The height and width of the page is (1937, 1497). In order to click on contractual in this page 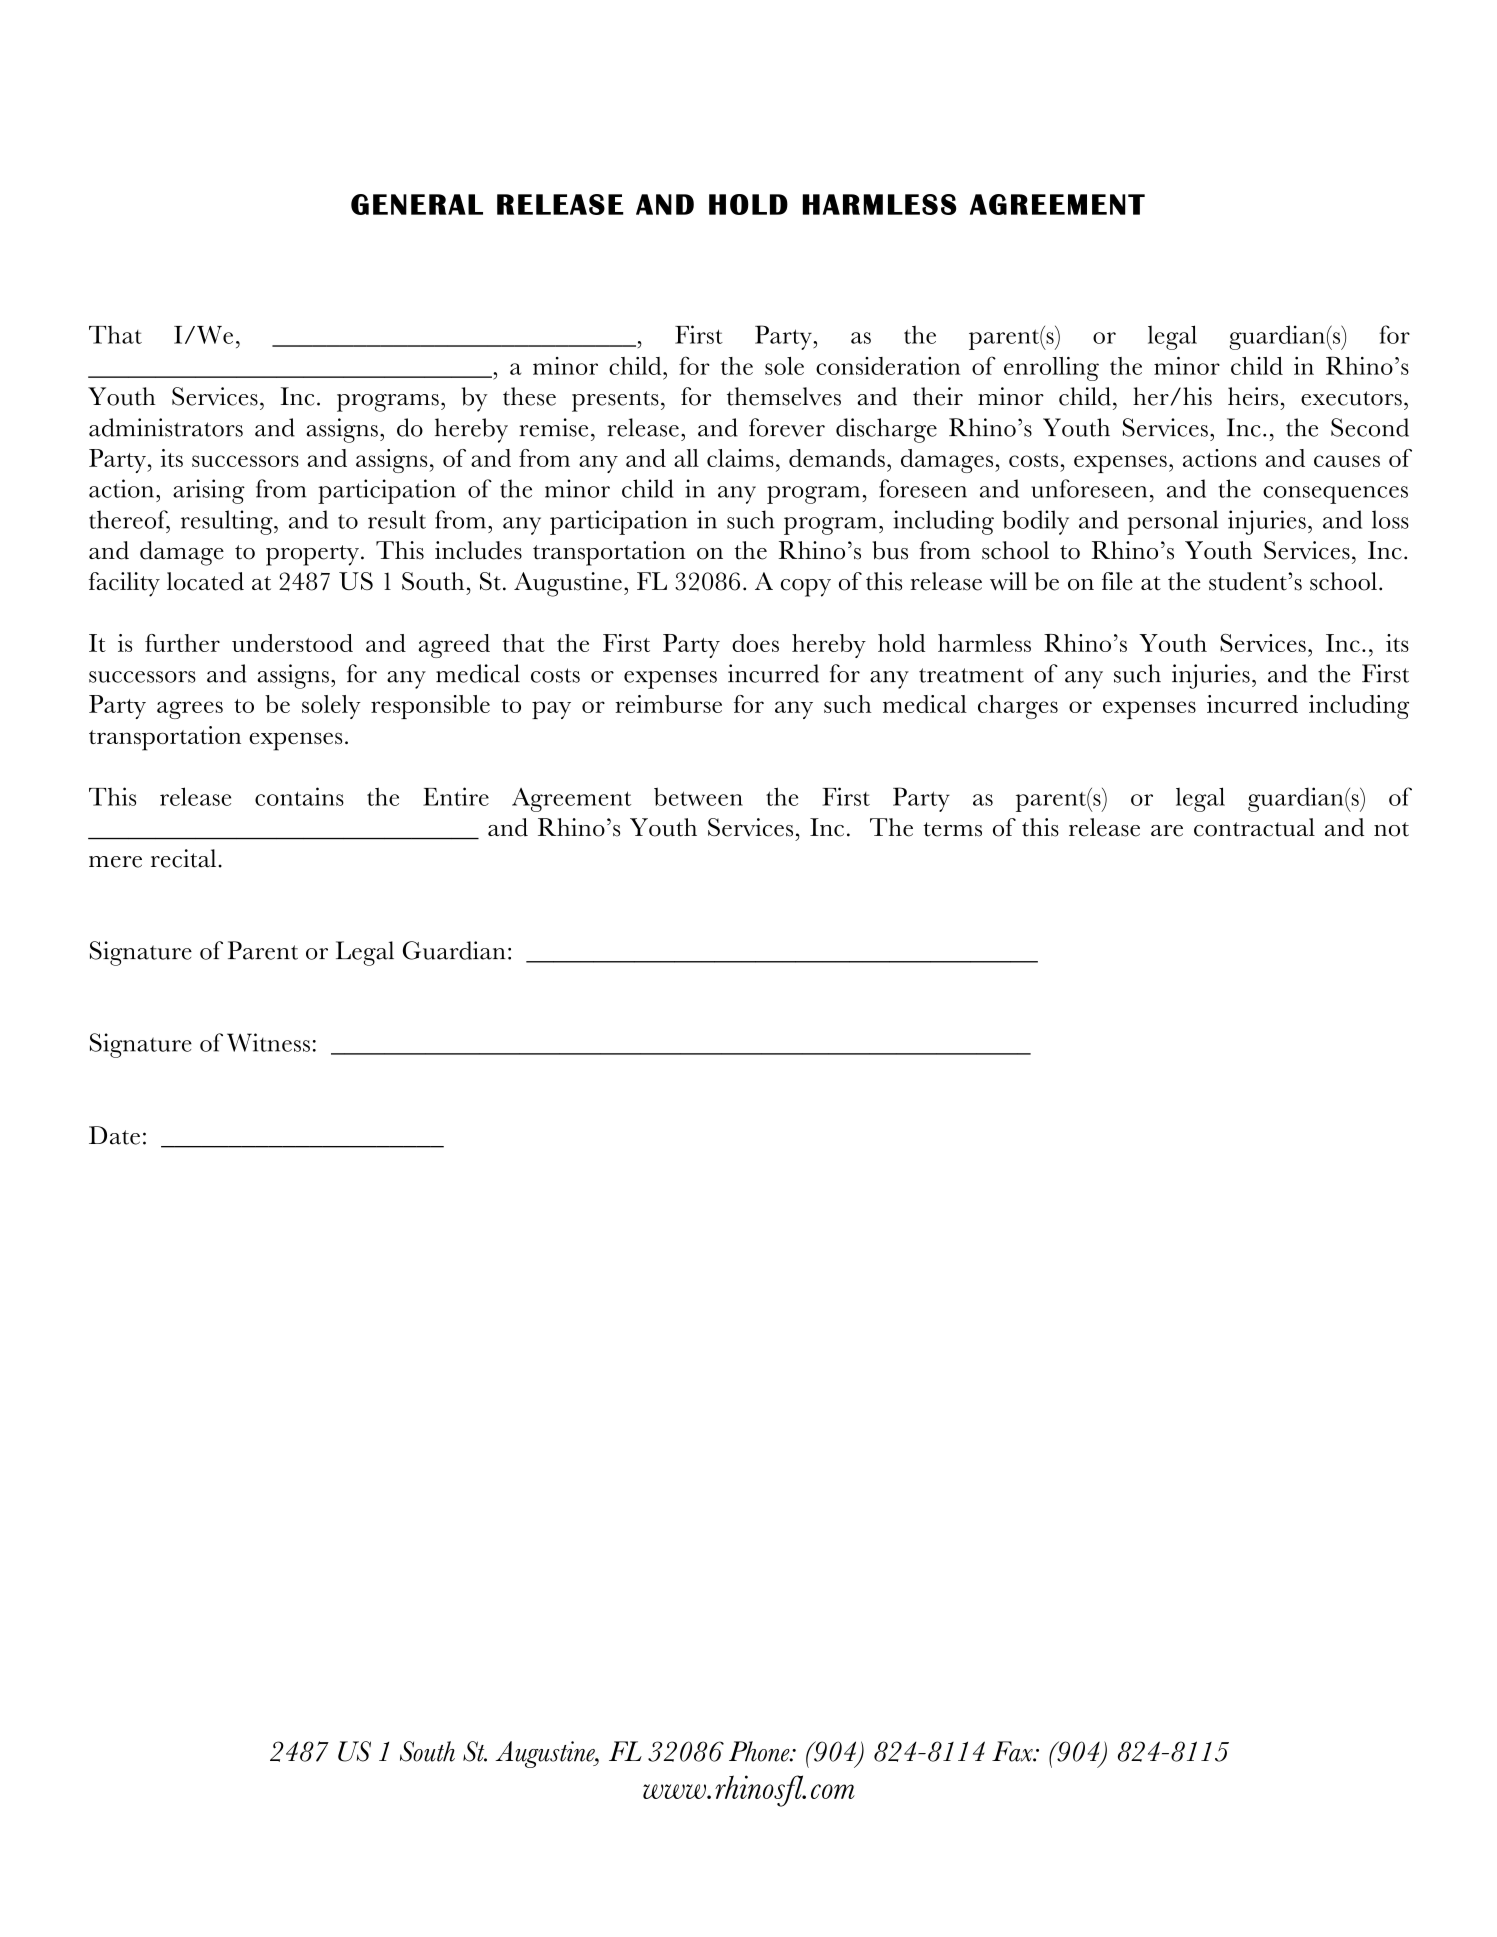, I will do `click(1254, 827)`.
